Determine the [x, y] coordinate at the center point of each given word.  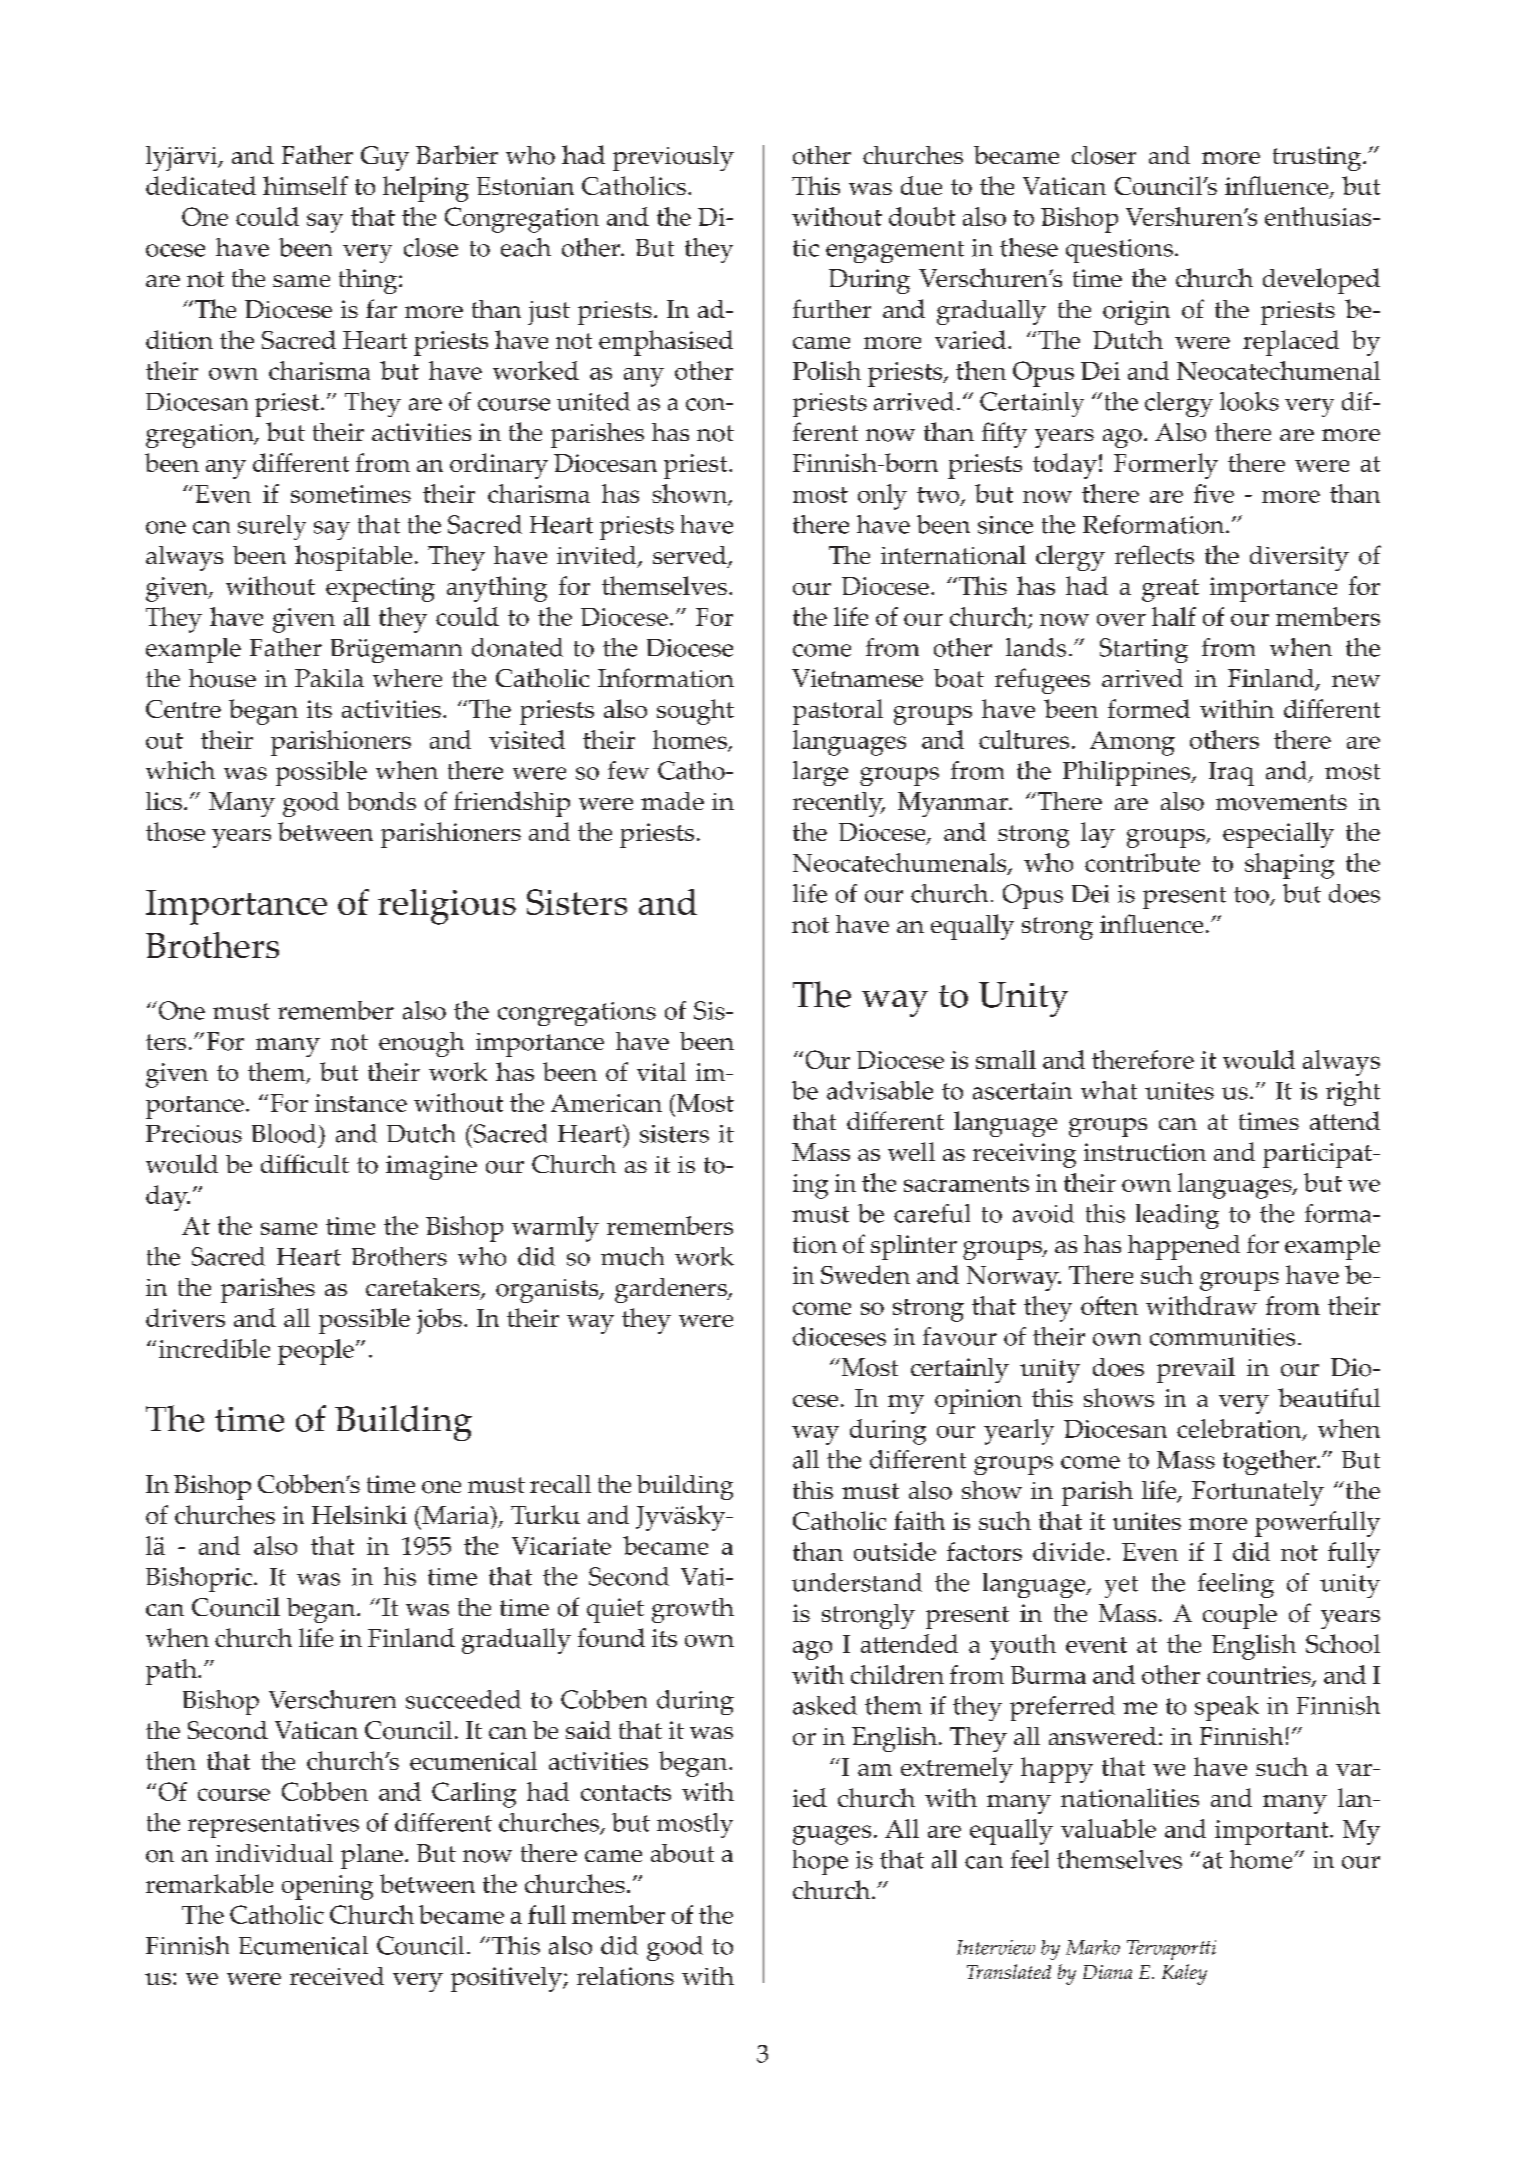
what [1109, 1090]
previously [673, 158]
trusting [1318, 158]
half [1174, 616]
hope [820, 1862]
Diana [1107, 1972]
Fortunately [1258, 1493]
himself [305, 185]
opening [327, 1887]
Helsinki [359, 1514]
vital [661, 1071]
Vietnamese [857, 678]
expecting [380, 589]
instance [361, 1103]
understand [857, 1582]
